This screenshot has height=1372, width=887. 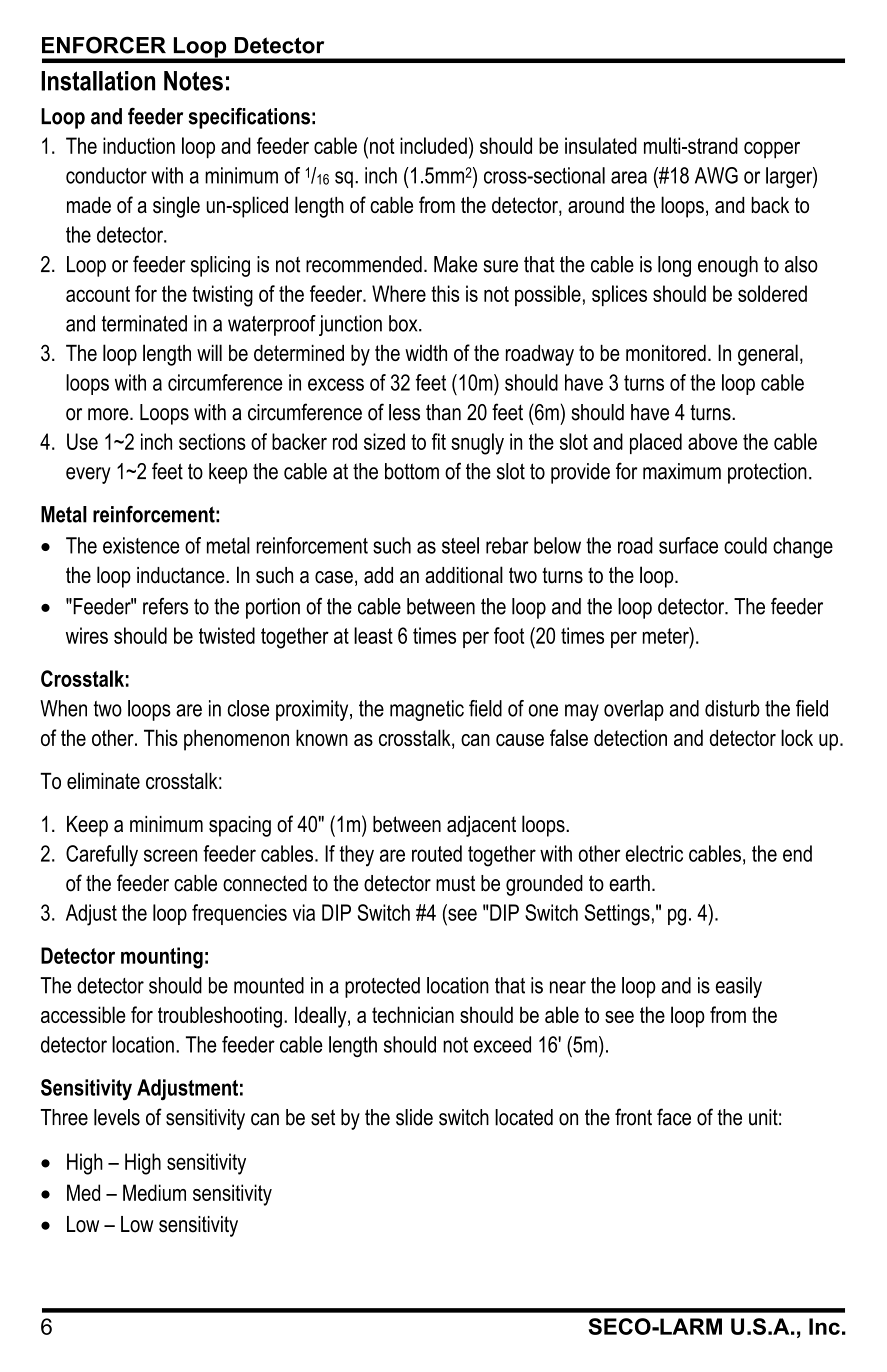 What do you see at coordinates (439, 441) in the screenshot?
I see `fit` at bounding box center [439, 441].
